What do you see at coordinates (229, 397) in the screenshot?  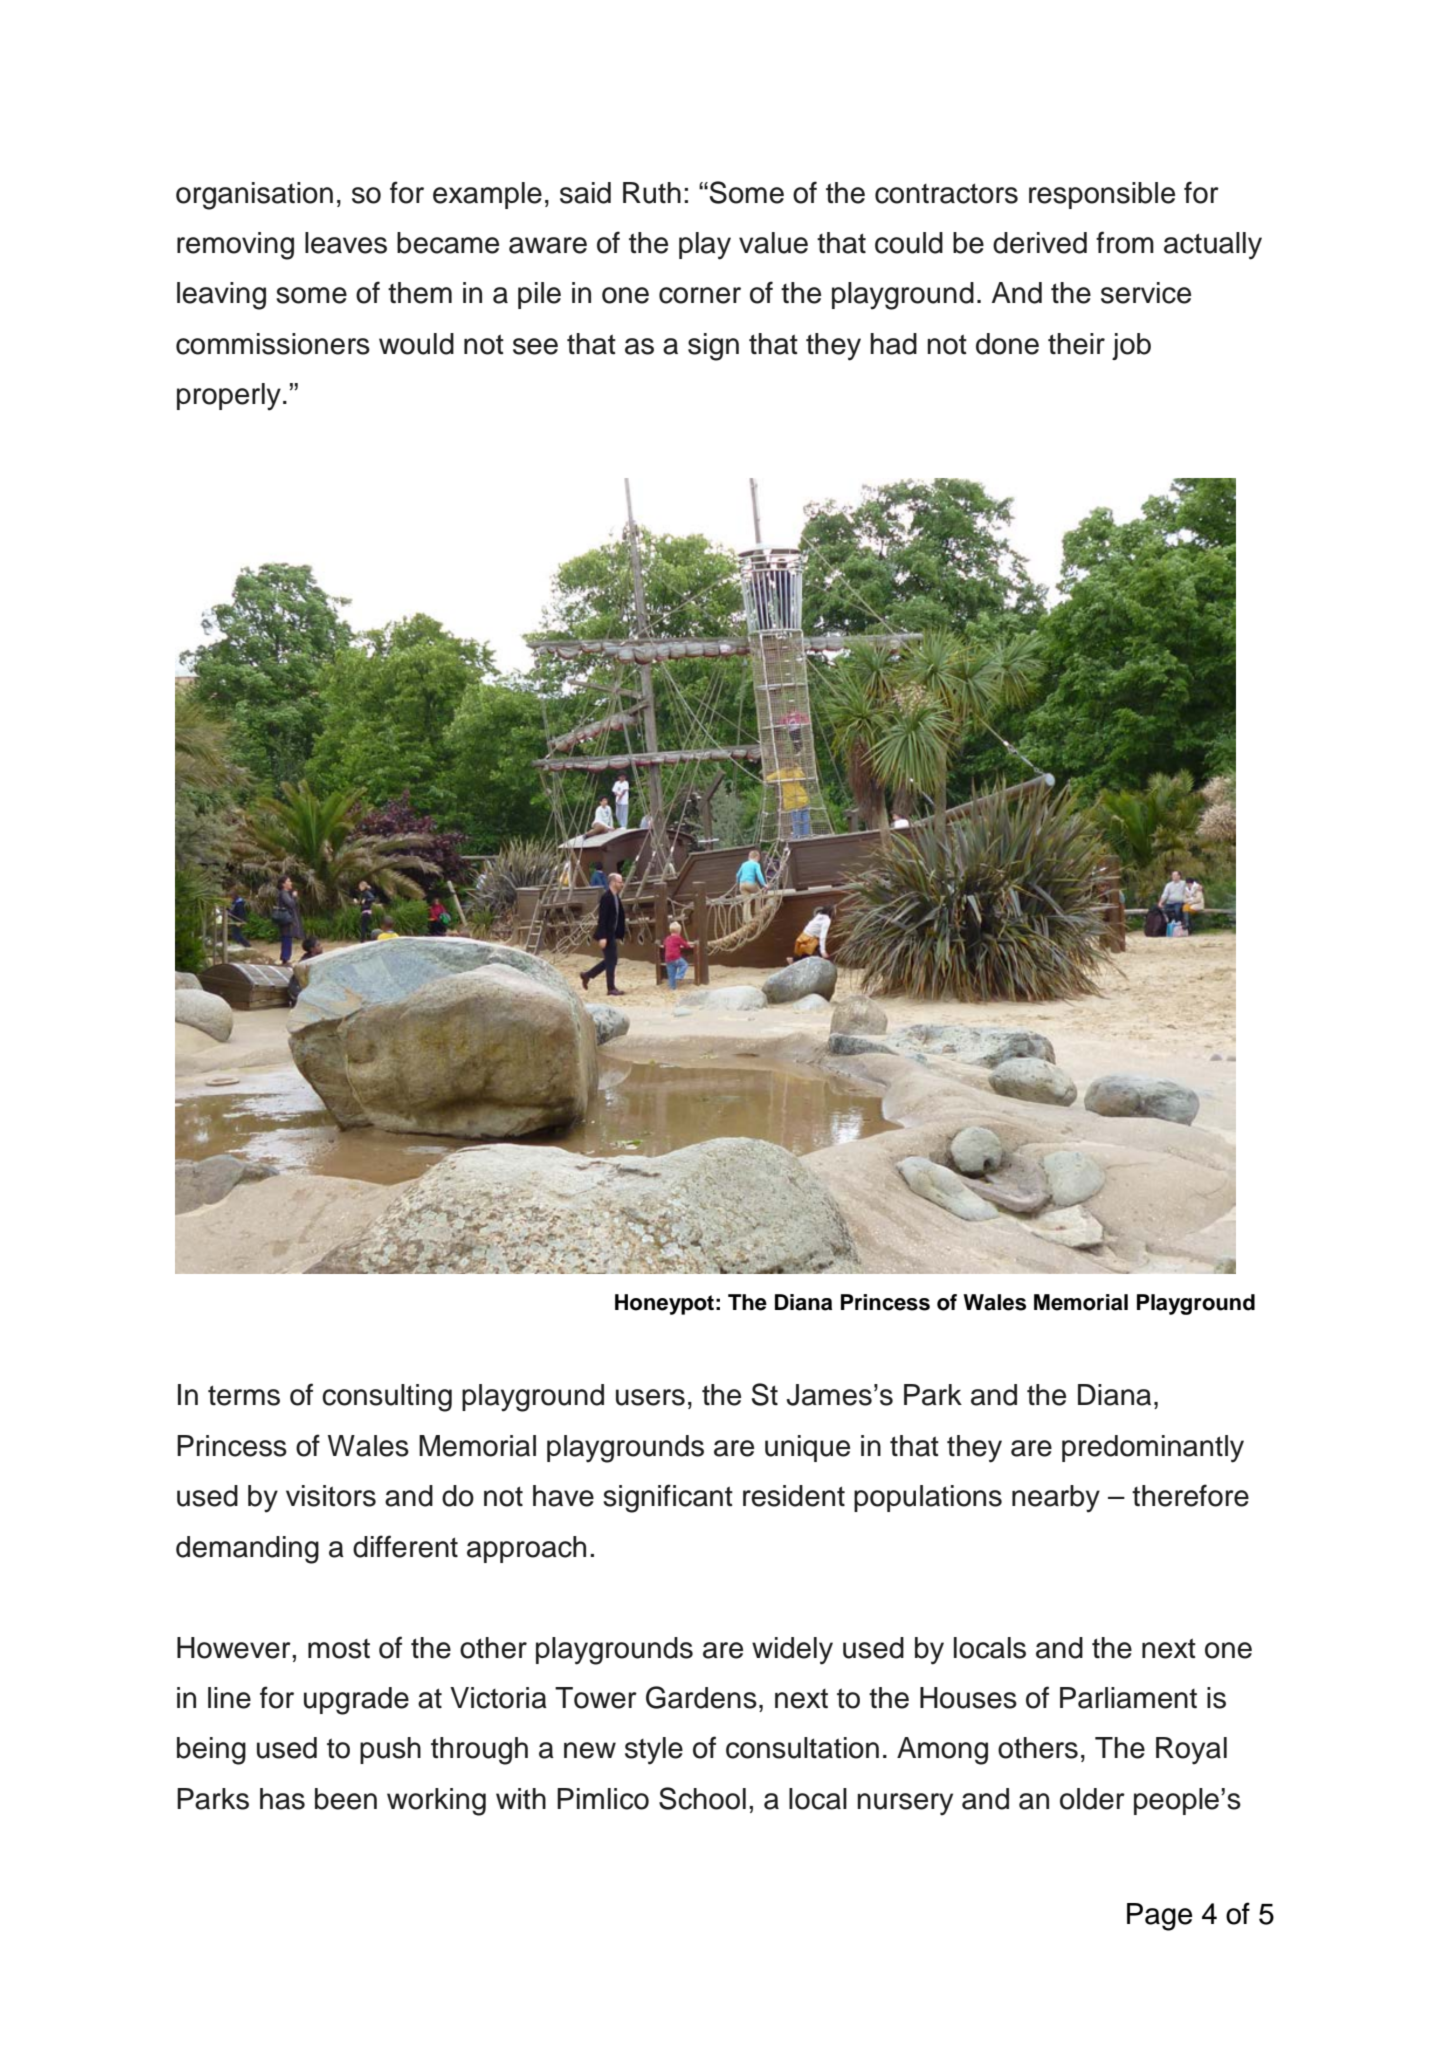 I see `properly` at bounding box center [229, 397].
